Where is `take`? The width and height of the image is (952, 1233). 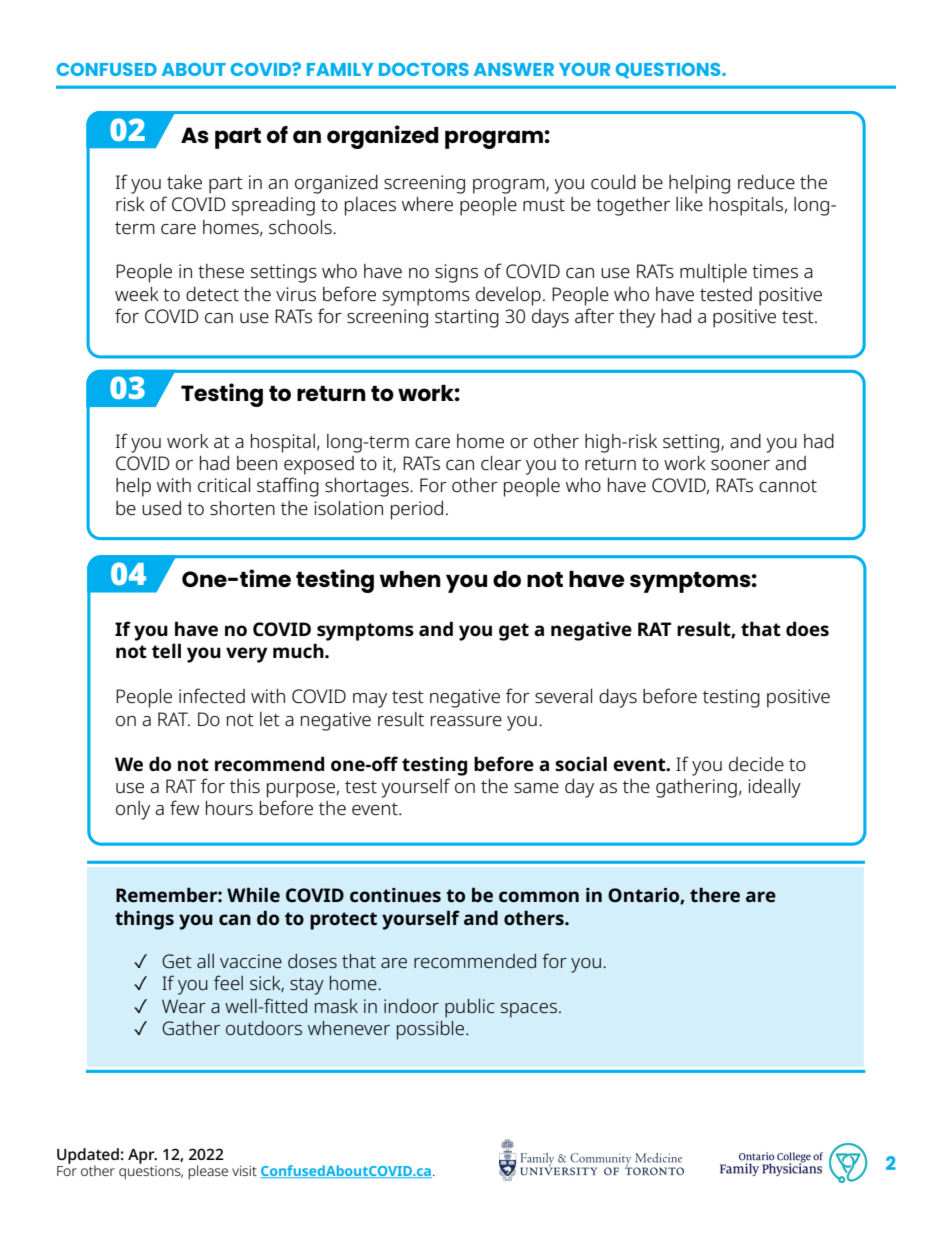 take is located at coordinates (184, 182).
